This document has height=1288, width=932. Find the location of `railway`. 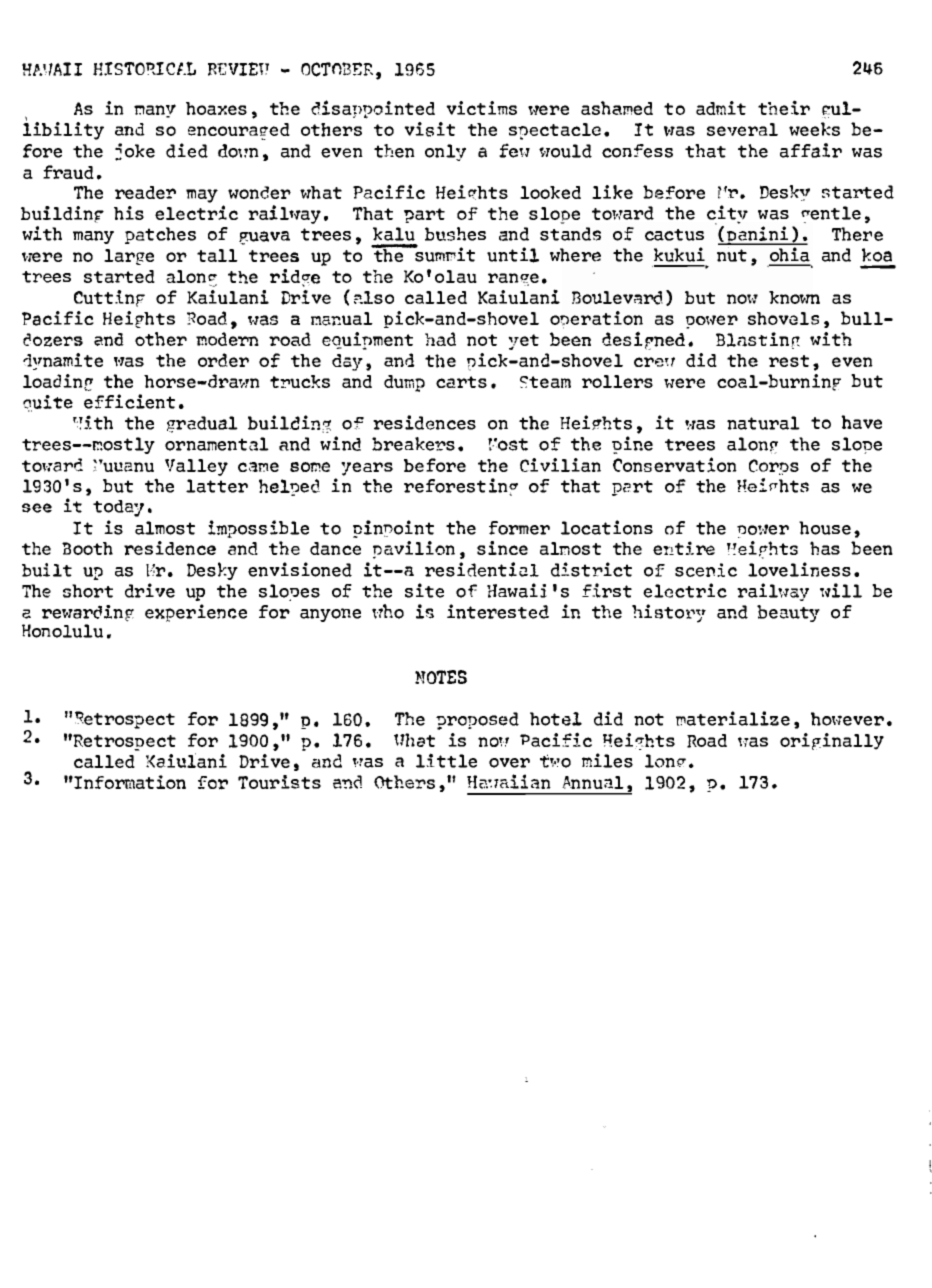

railway is located at coordinates (773, 592).
